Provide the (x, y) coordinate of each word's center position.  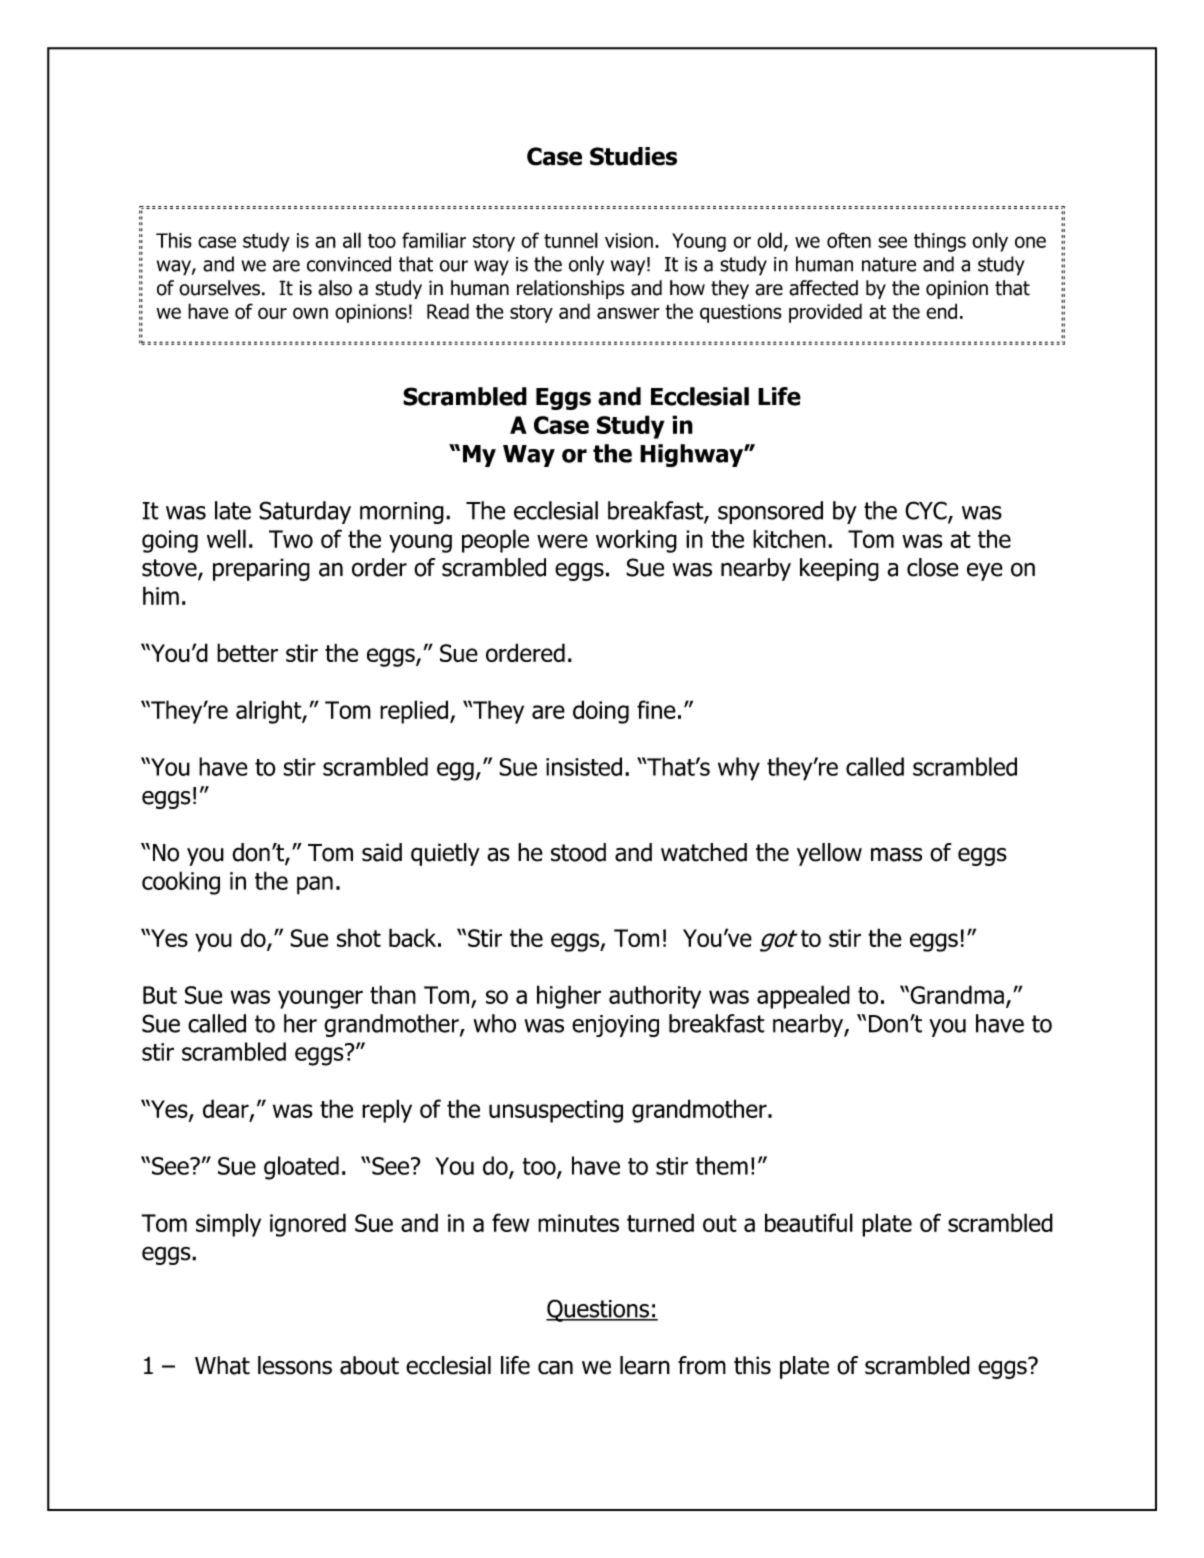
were (562, 541)
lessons (295, 1365)
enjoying (615, 1026)
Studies (633, 156)
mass (896, 854)
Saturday (305, 512)
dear (227, 1109)
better (247, 652)
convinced (349, 264)
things (940, 242)
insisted (584, 766)
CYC (927, 511)
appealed (803, 997)
